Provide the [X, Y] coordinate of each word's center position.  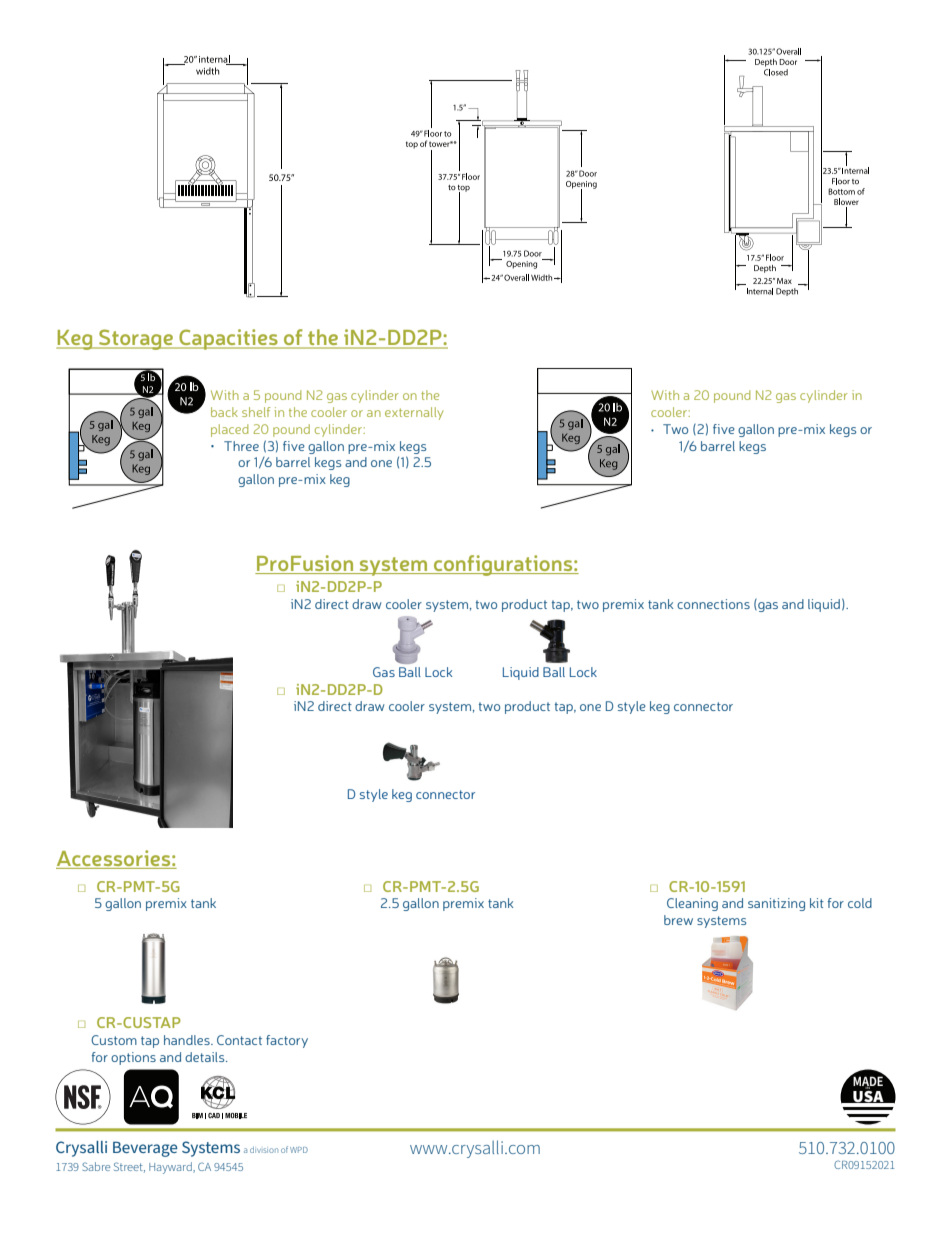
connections [713, 604]
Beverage [145, 1149]
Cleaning [692, 904]
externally [414, 413]
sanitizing [776, 904]
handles [188, 1040]
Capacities [228, 339]
